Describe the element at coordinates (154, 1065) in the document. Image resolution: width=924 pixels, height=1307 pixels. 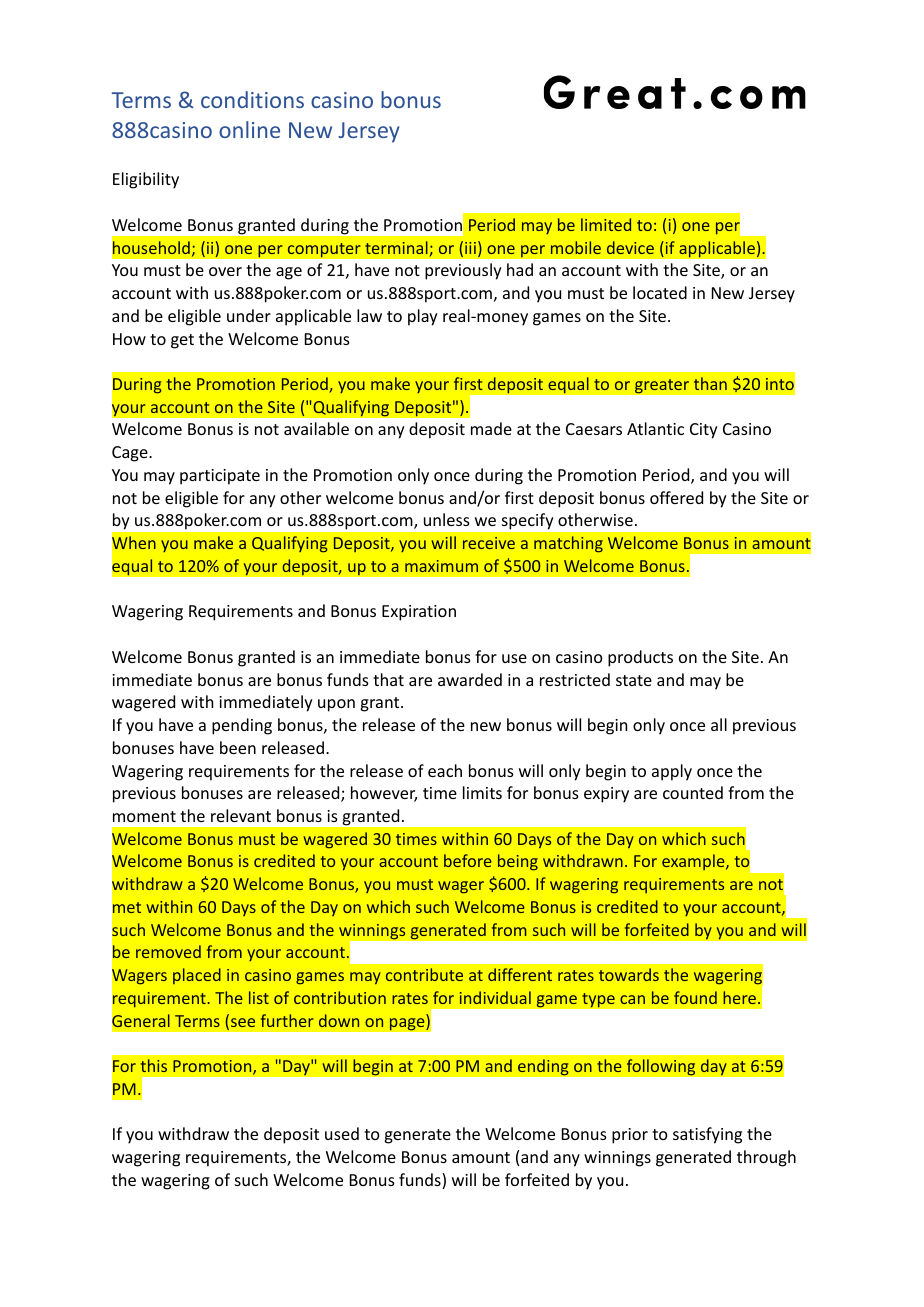
I see `this` at that location.
